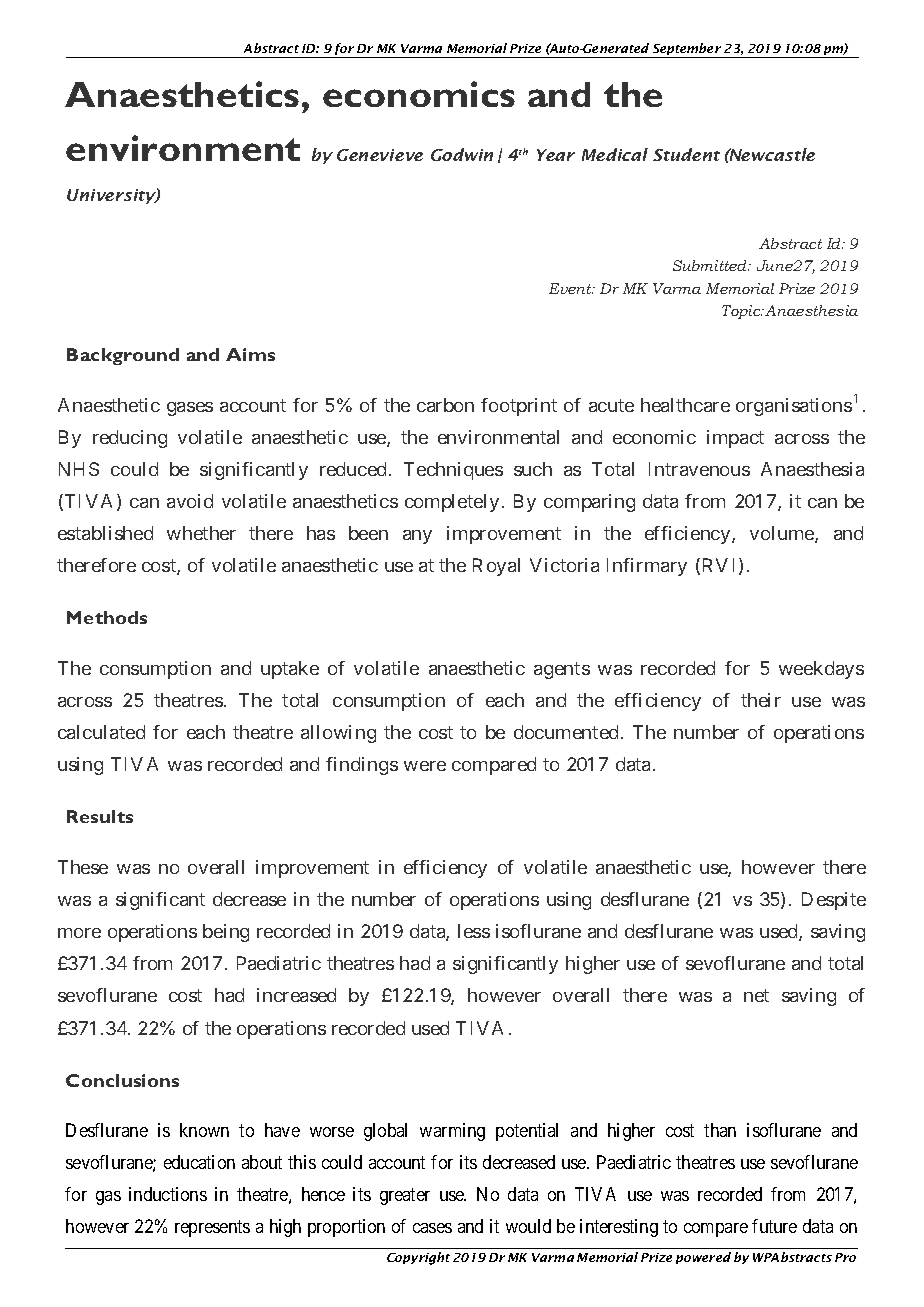  I want to click on Background, so click(123, 356).
